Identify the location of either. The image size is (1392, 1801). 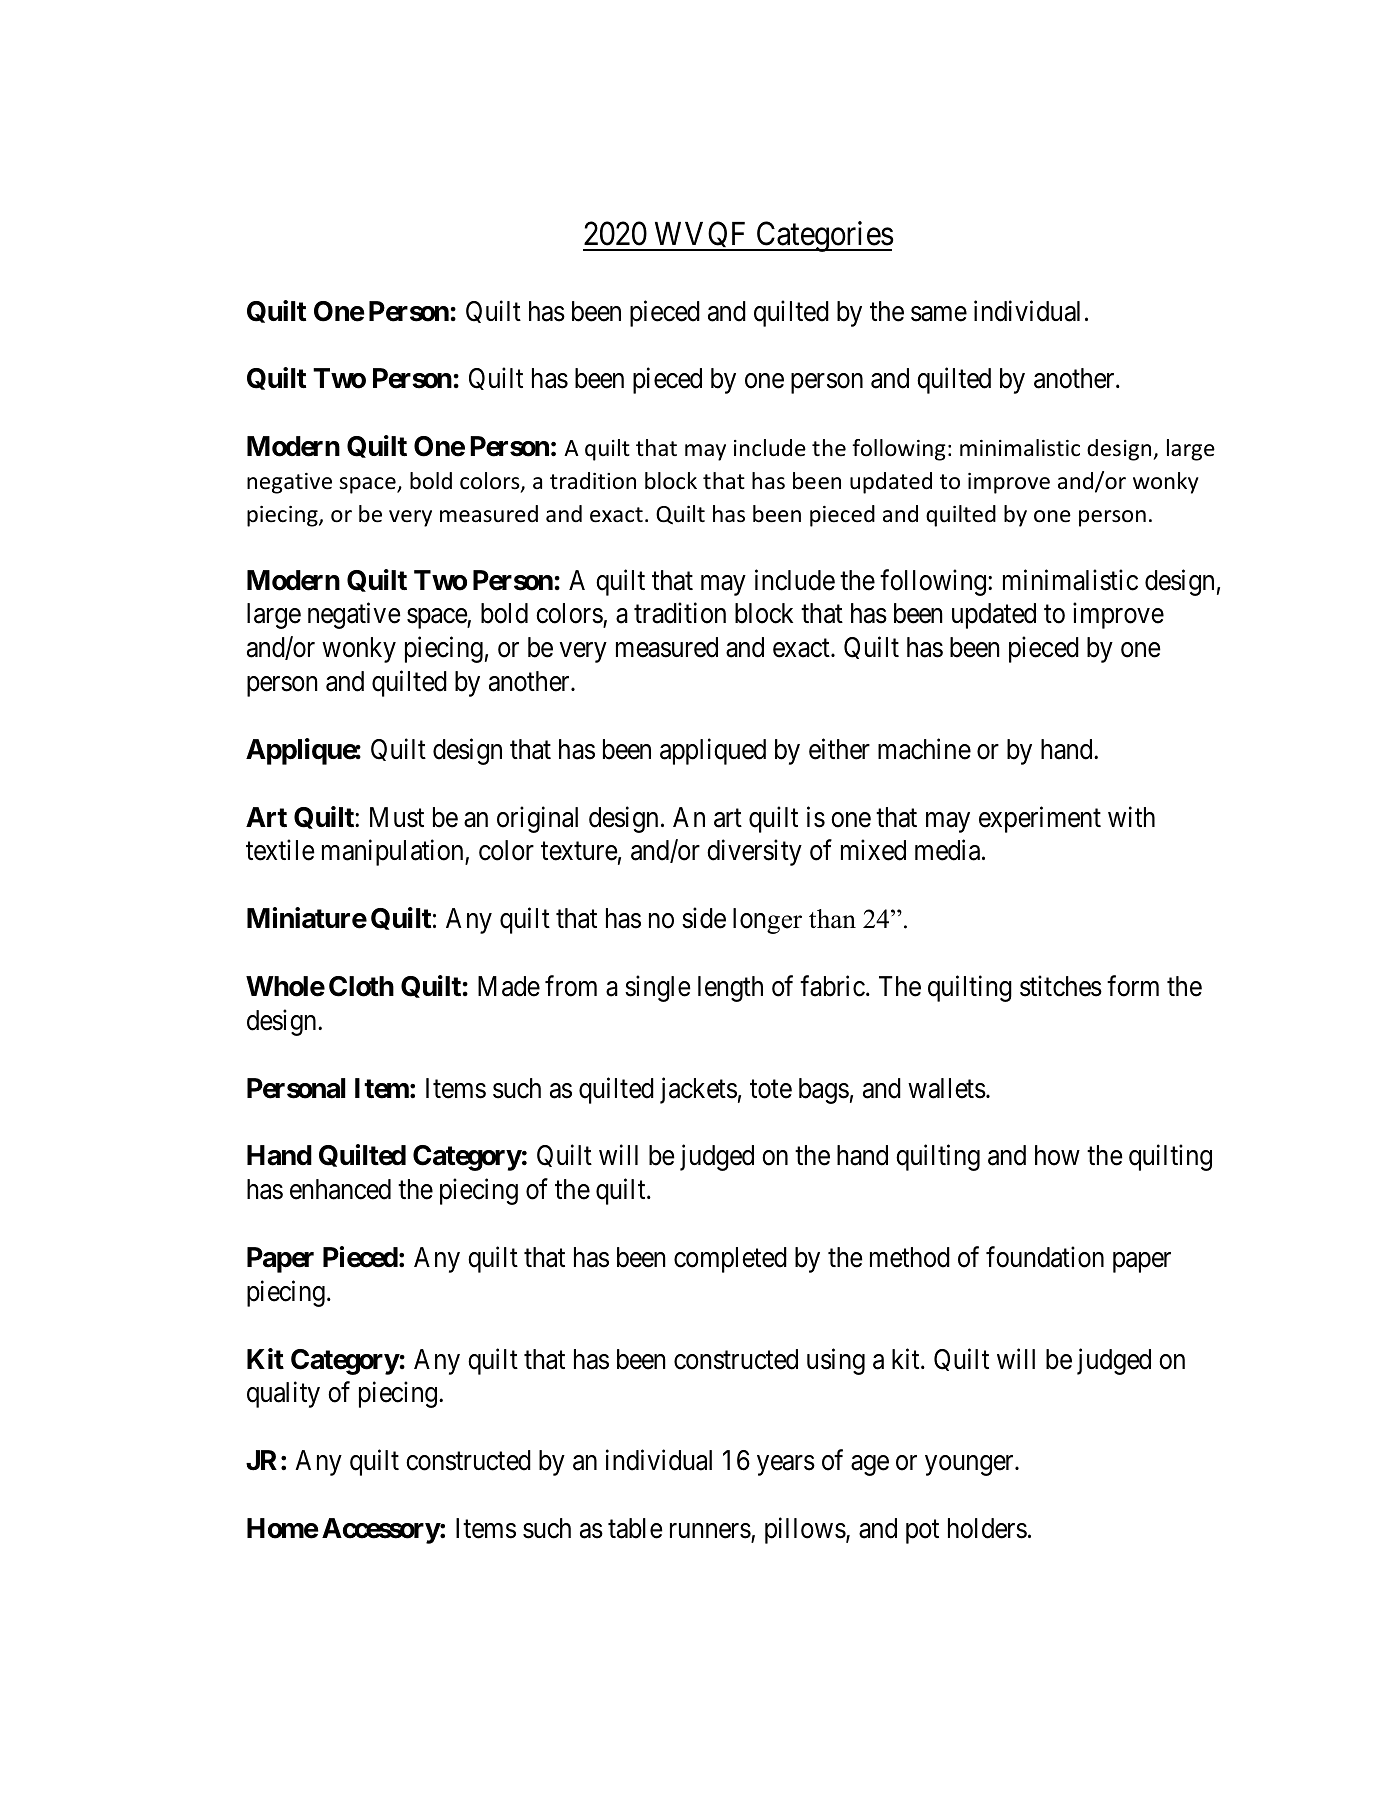
(839, 749).
